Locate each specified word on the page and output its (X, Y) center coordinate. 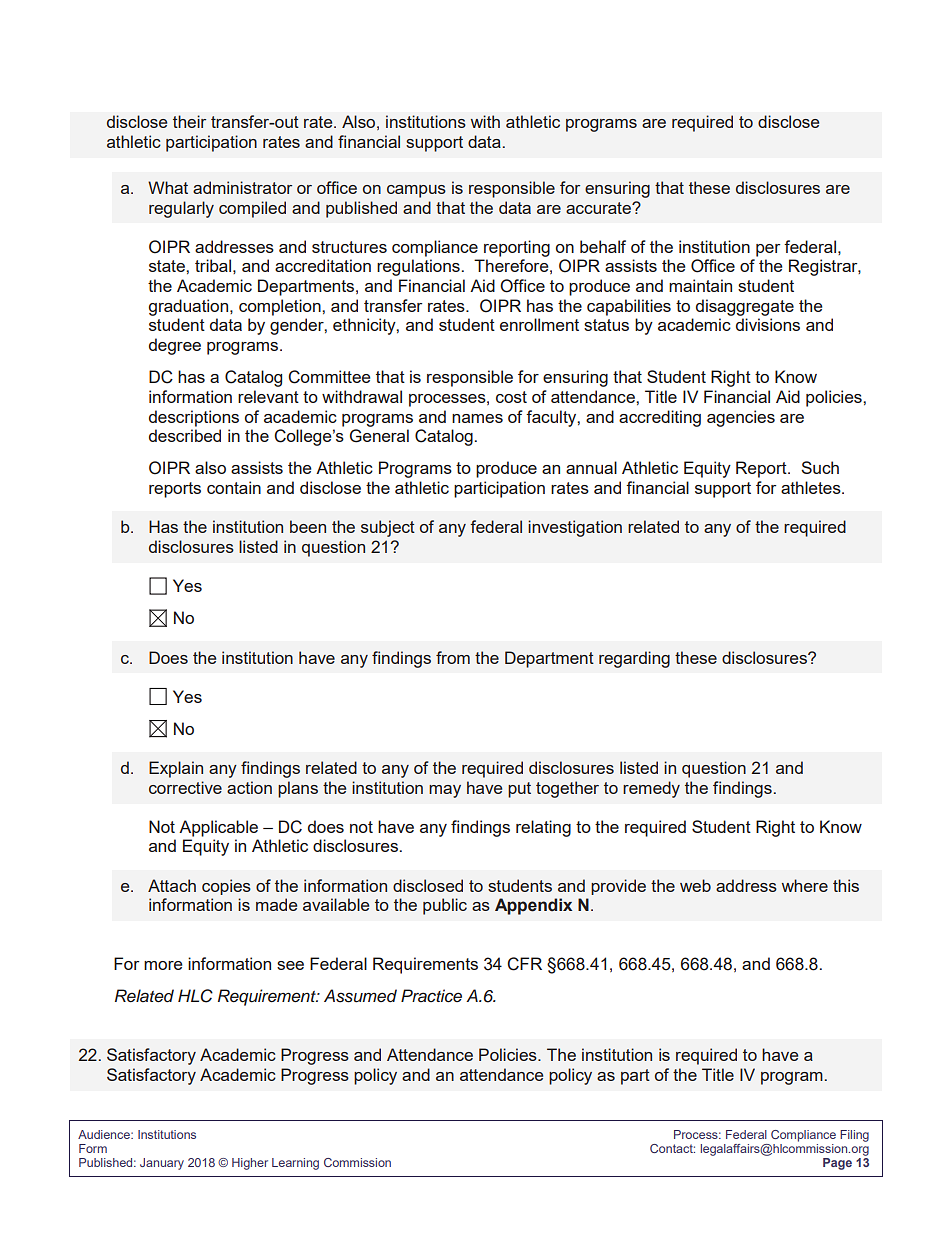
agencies (741, 418)
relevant (268, 396)
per (768, 250)
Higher (250, 1164)
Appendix (533, 906)
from (453, 657)
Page (837, 1164)
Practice (431, 996)
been (308, 526)
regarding (634, 659)
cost (511, 397)
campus (416, 191)
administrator (242, 187)
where (805, 885)
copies (226, 887)
